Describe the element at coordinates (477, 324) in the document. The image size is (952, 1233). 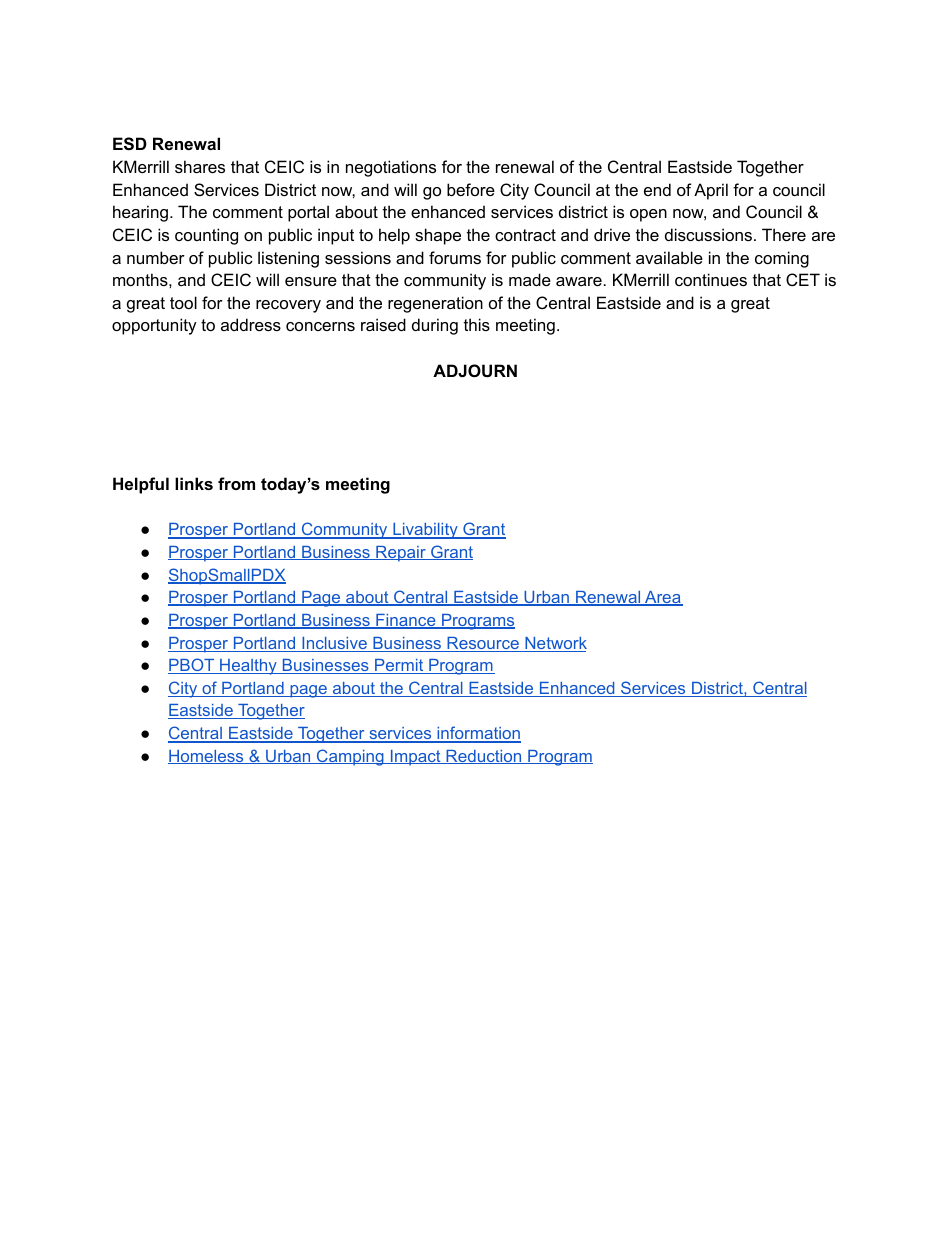
I see `this` at that location.
